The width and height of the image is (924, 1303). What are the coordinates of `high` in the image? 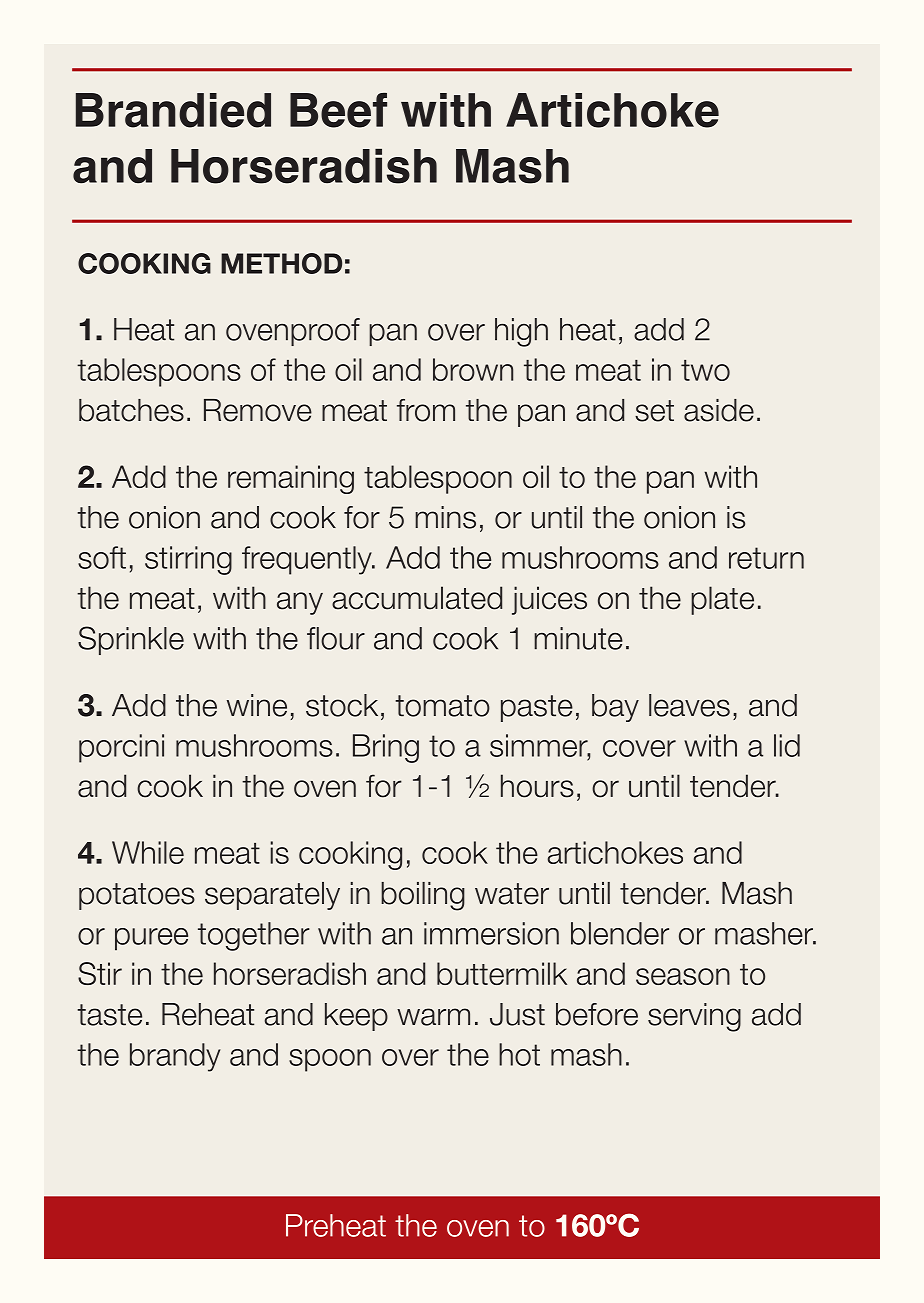 It's located at (521, 332).
